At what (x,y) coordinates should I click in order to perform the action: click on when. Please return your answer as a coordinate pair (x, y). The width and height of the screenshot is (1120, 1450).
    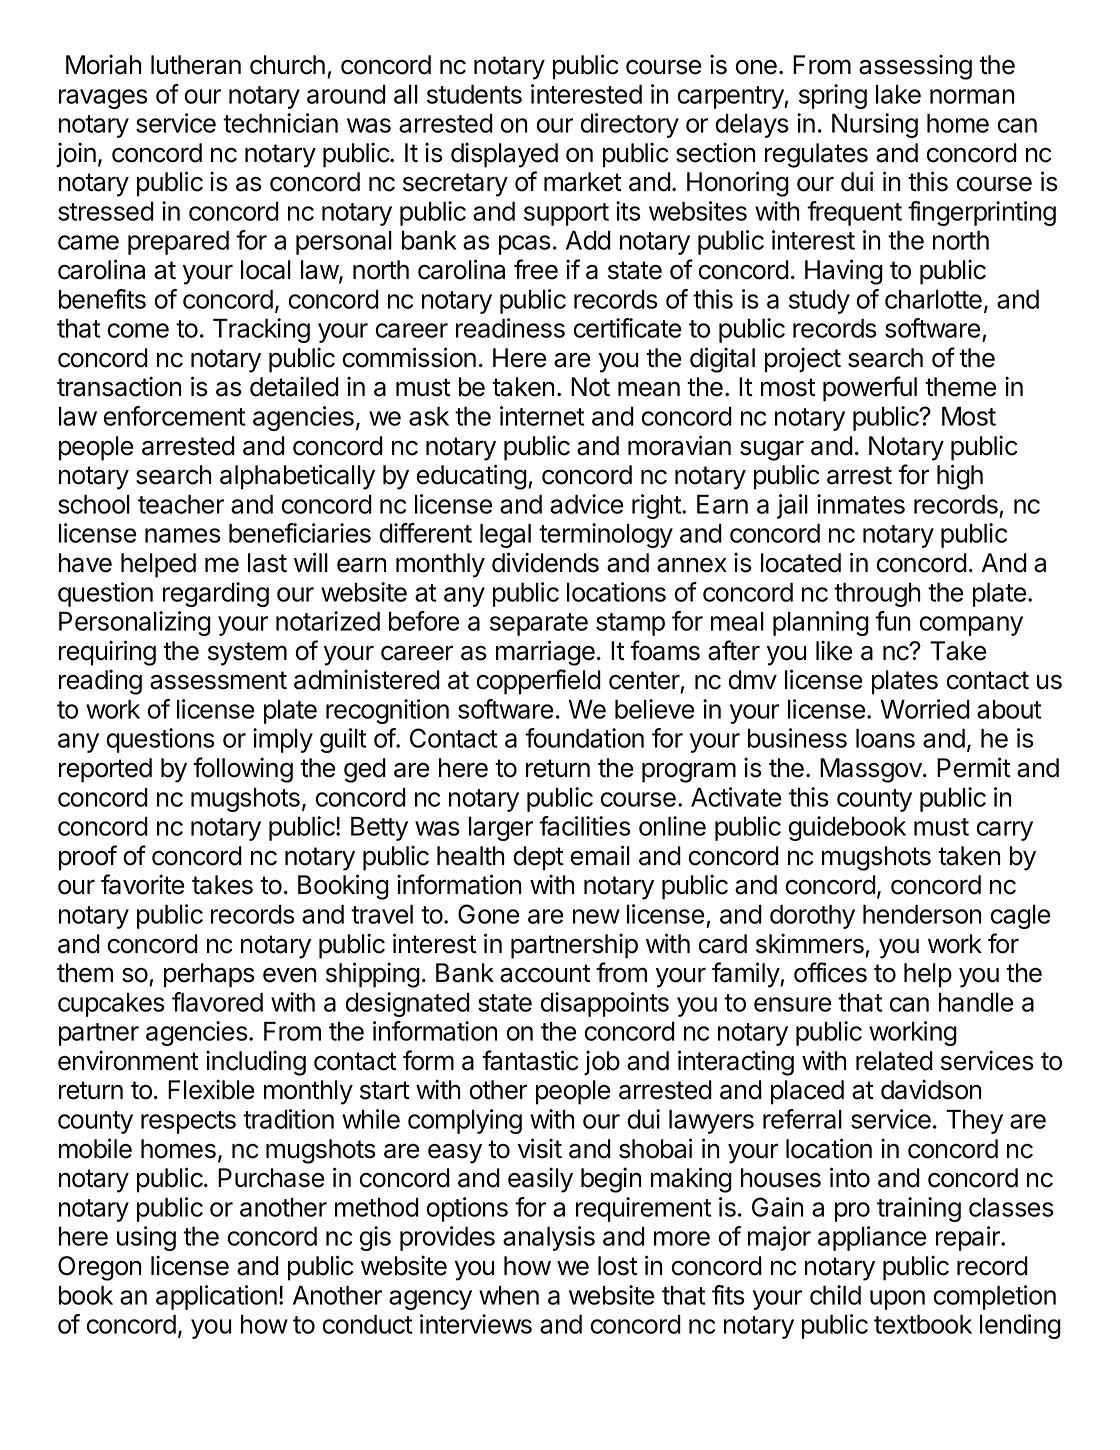
    Looking at the image, I should click on (509, 1295).
